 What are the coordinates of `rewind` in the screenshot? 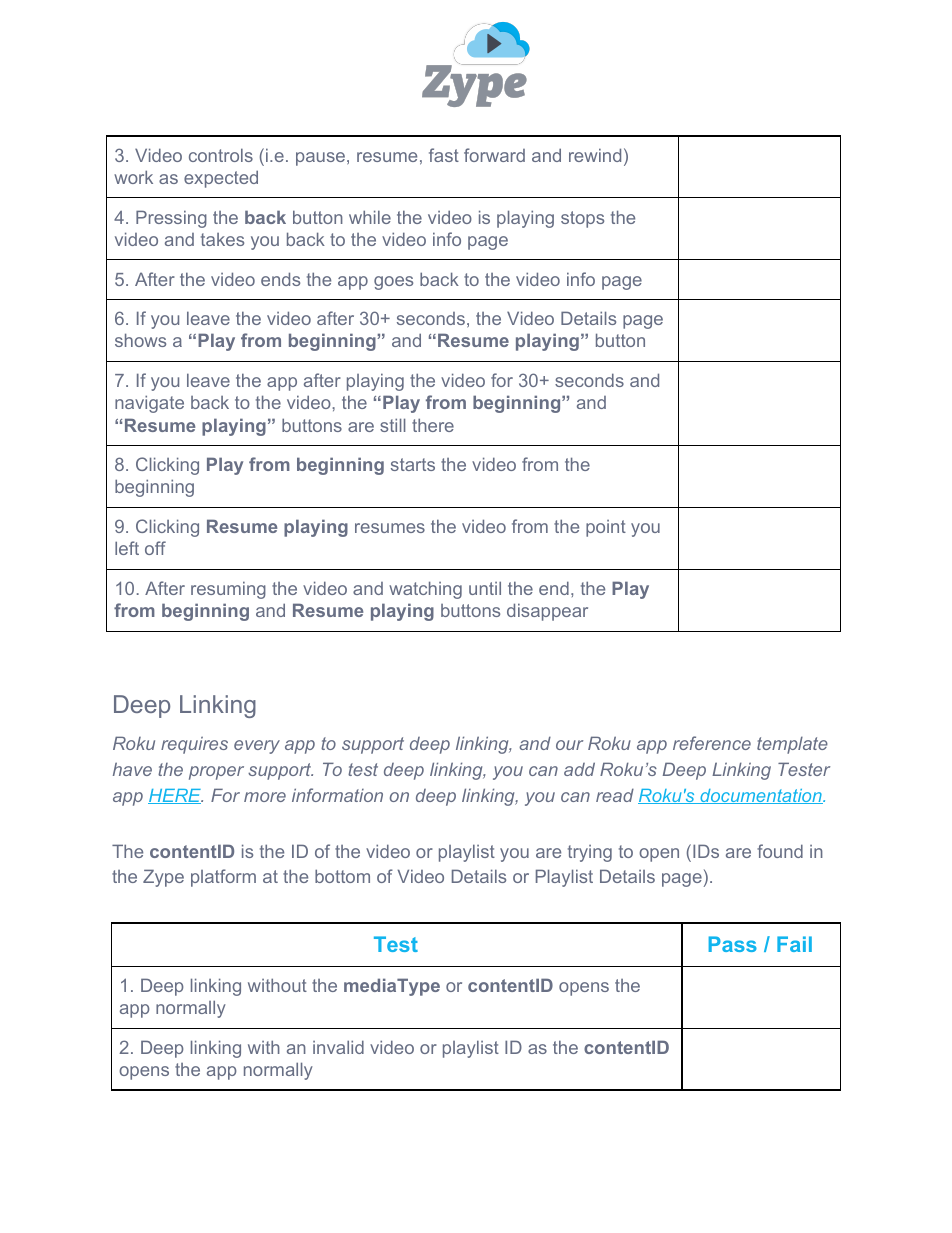 It's located at (595, 155).
